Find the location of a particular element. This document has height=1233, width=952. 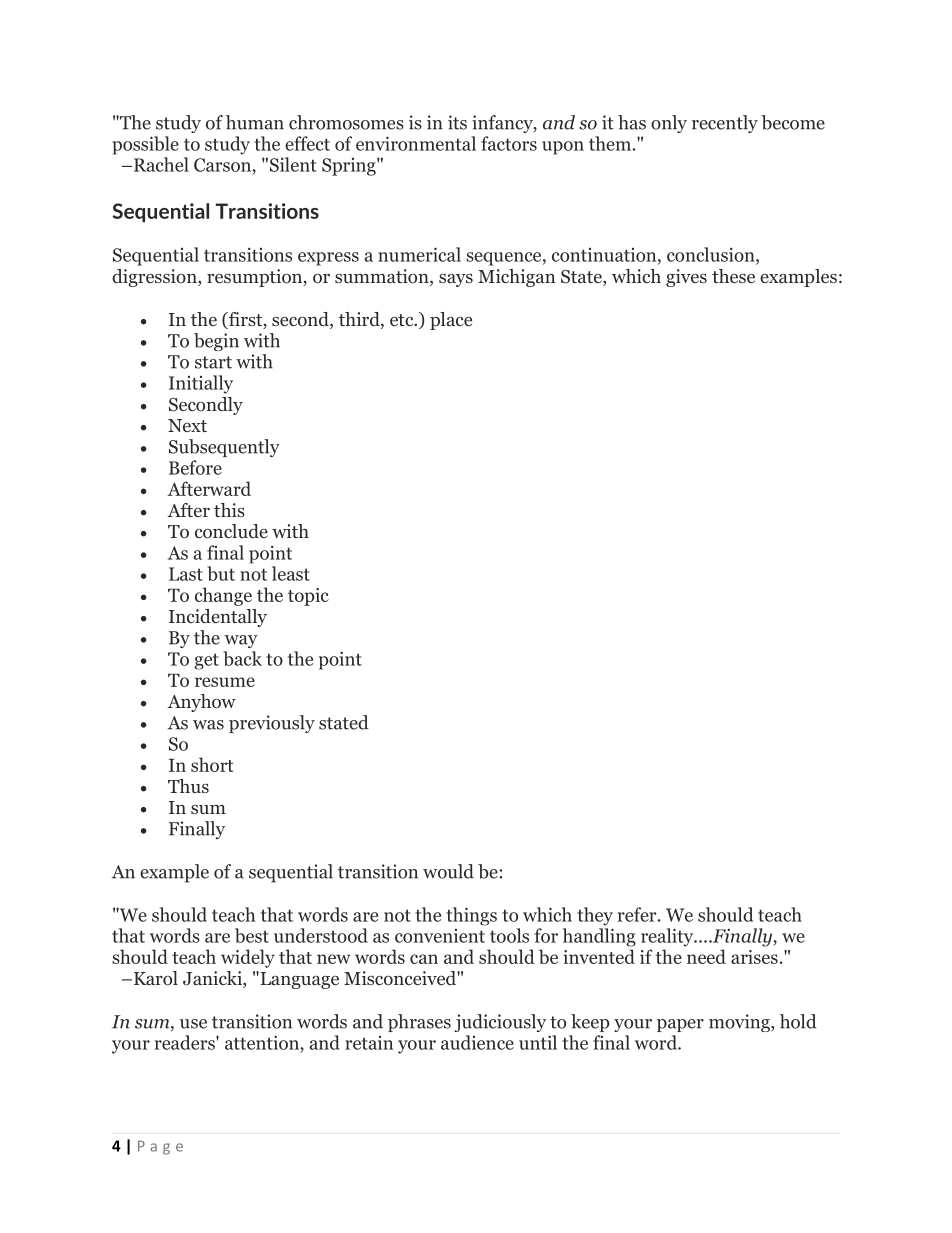

judiciously is located at coordinates (500, 1023).
